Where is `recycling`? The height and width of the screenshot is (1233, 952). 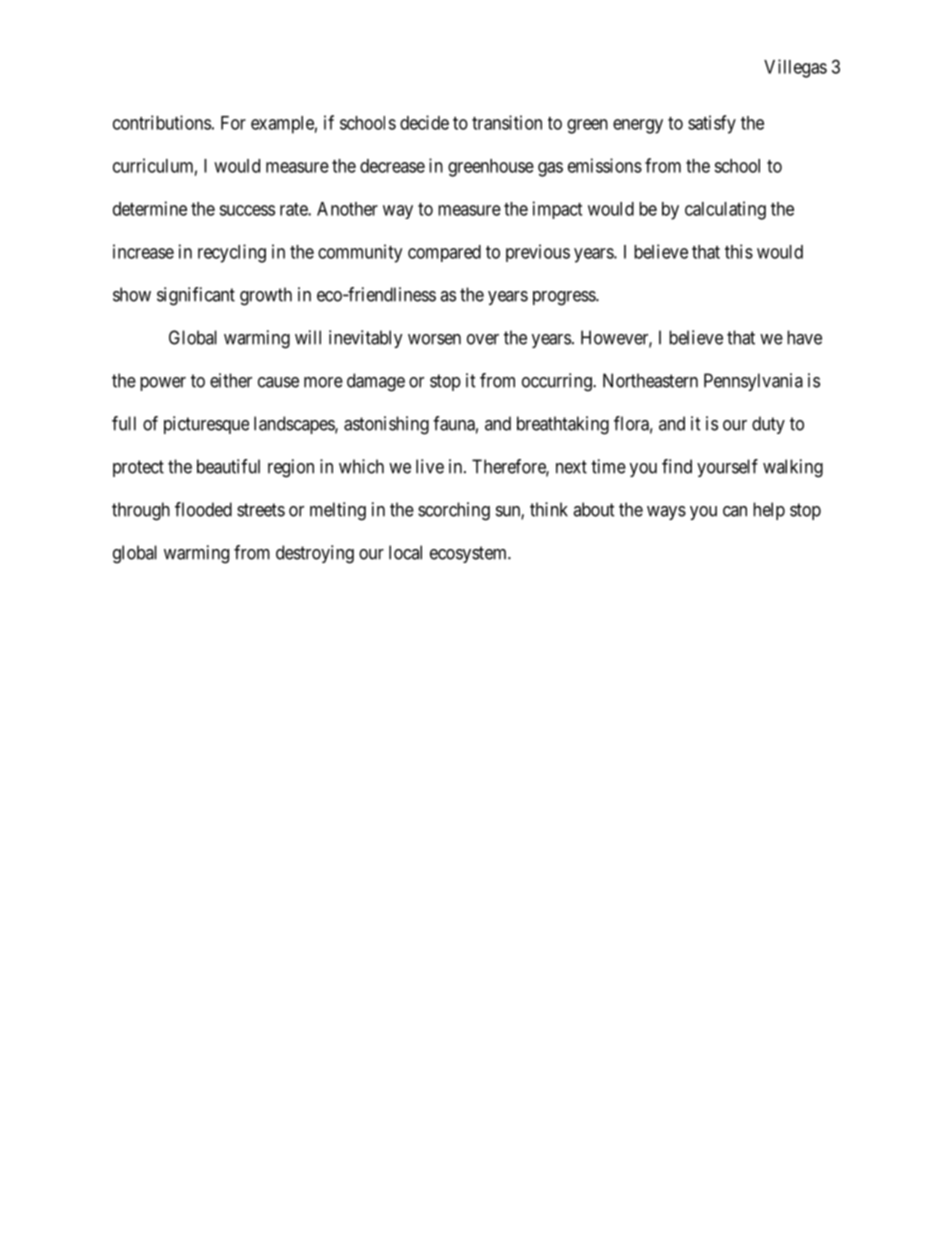 recycling is located at coordinates (232, 253).
